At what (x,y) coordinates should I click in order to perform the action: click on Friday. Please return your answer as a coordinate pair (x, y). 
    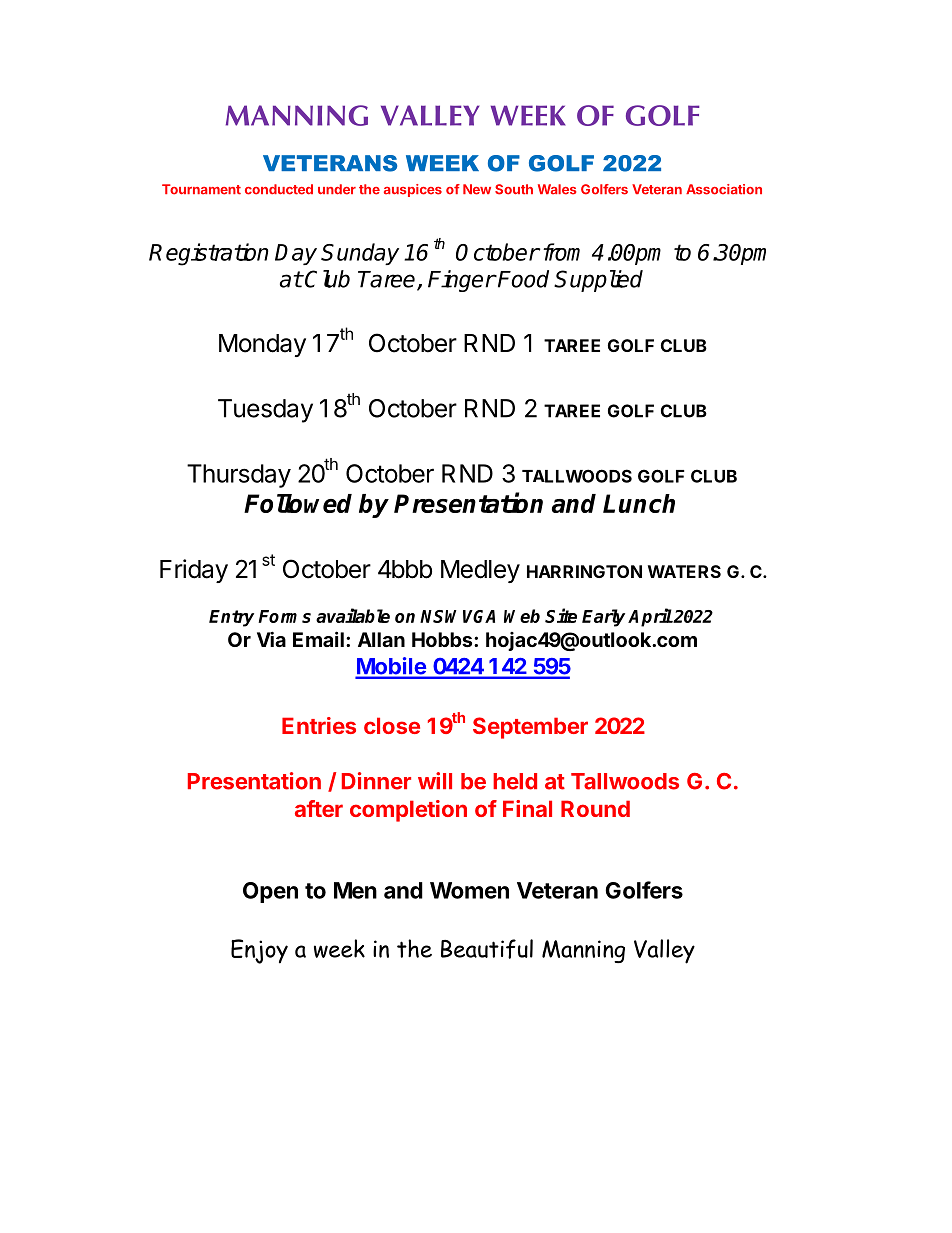
    Looking at the image, I should click on (194, 571).
